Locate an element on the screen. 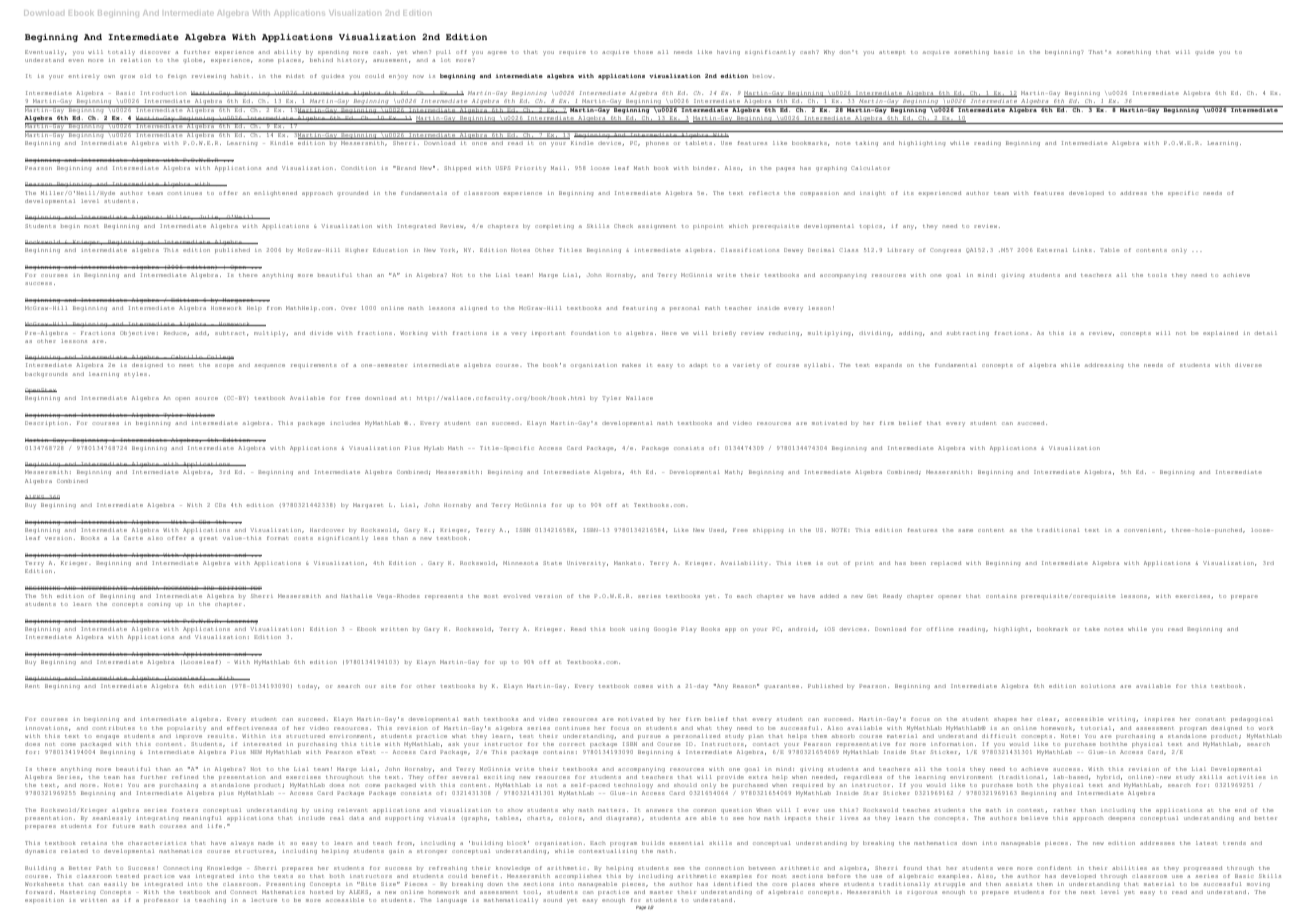 This screenshot has width=1309, height=924. makes is located at coordinates (631, 365).
